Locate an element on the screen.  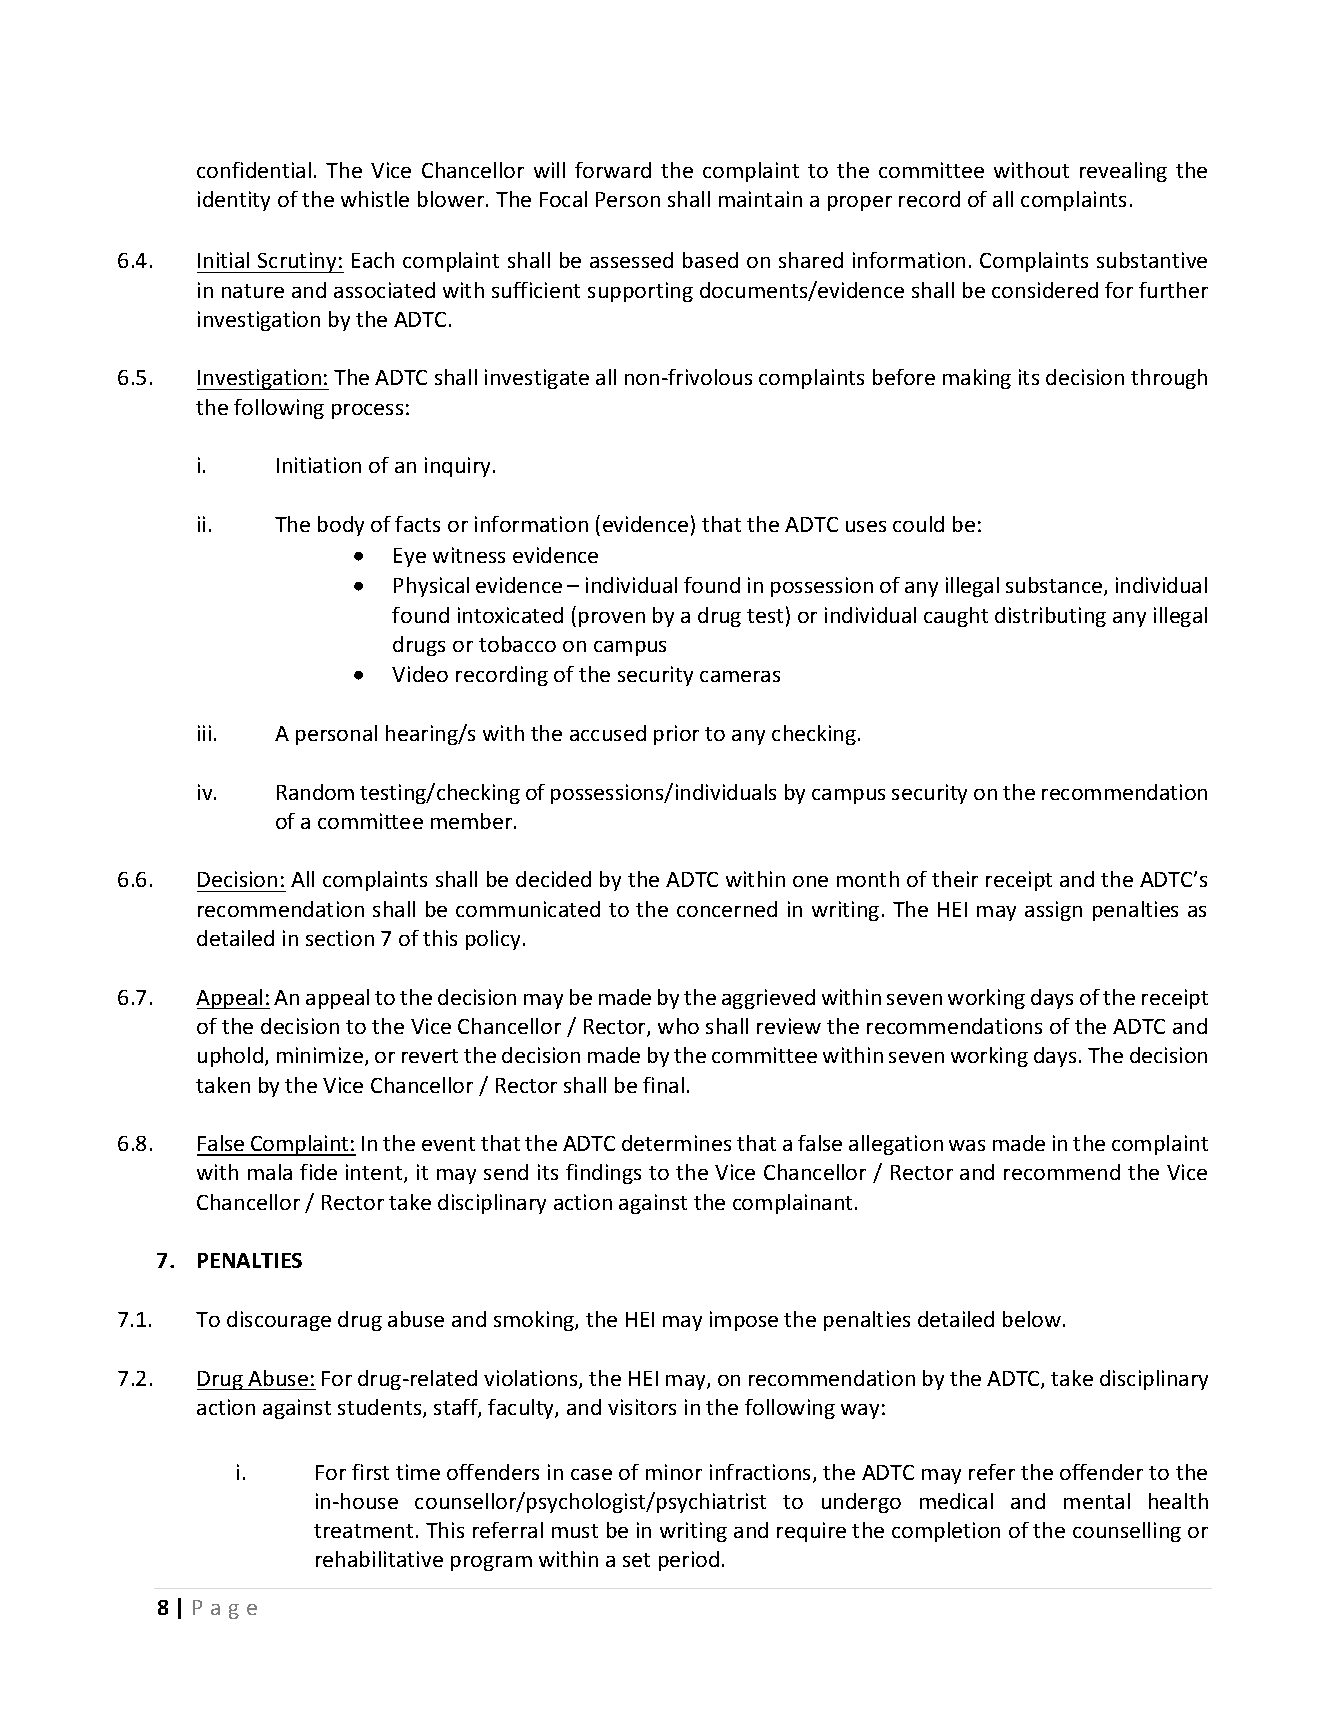
Scrutiny is located at coordinates (297, 262).
